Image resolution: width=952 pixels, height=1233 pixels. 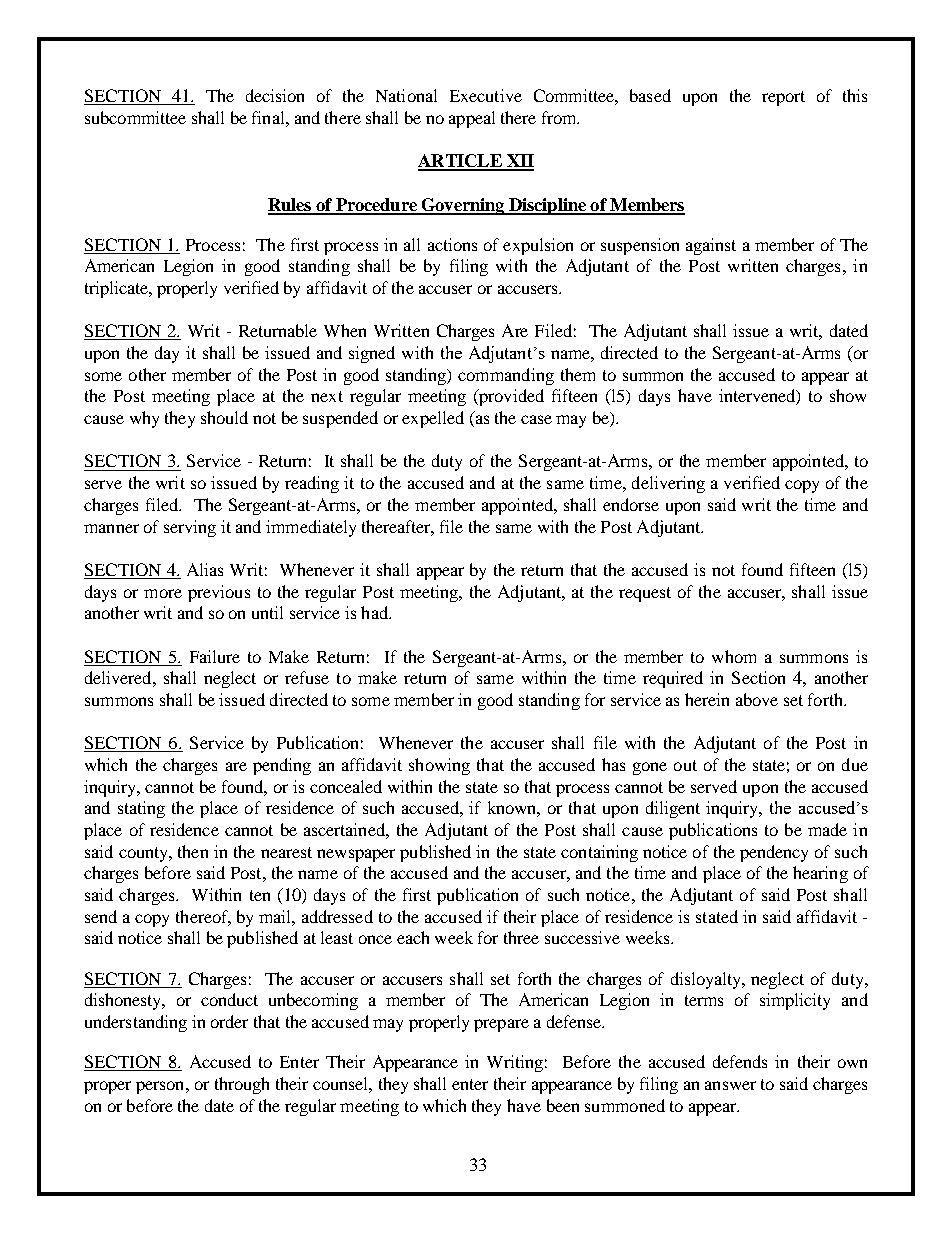 What do you see at coordinates (599, 853) in the document?
I see `containing` at bounding box center [599, 853].
